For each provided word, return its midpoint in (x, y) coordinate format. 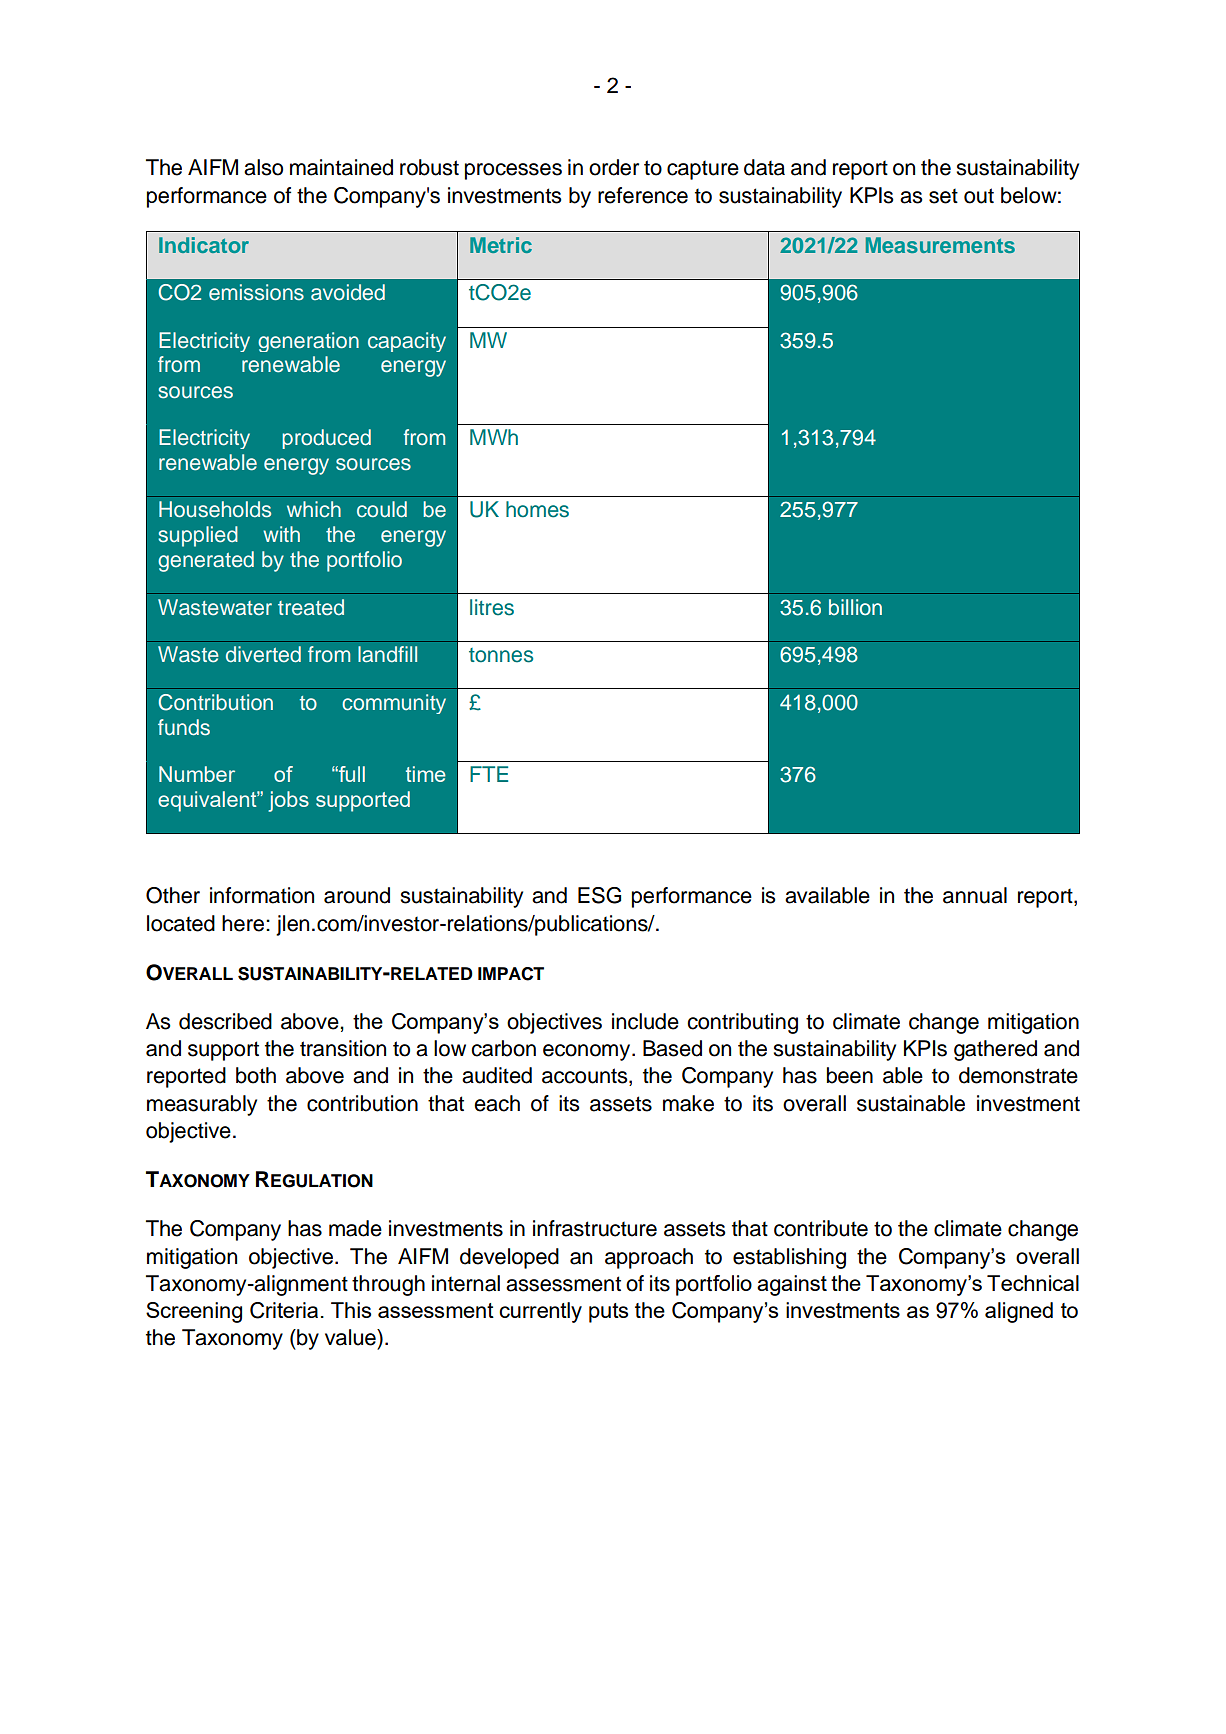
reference (643, 195)
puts (608, 1313)
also (263, 167)
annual (975, 895)
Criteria (284, 1310)
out (979, 196)
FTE (489, 774)
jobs (288, 801)
